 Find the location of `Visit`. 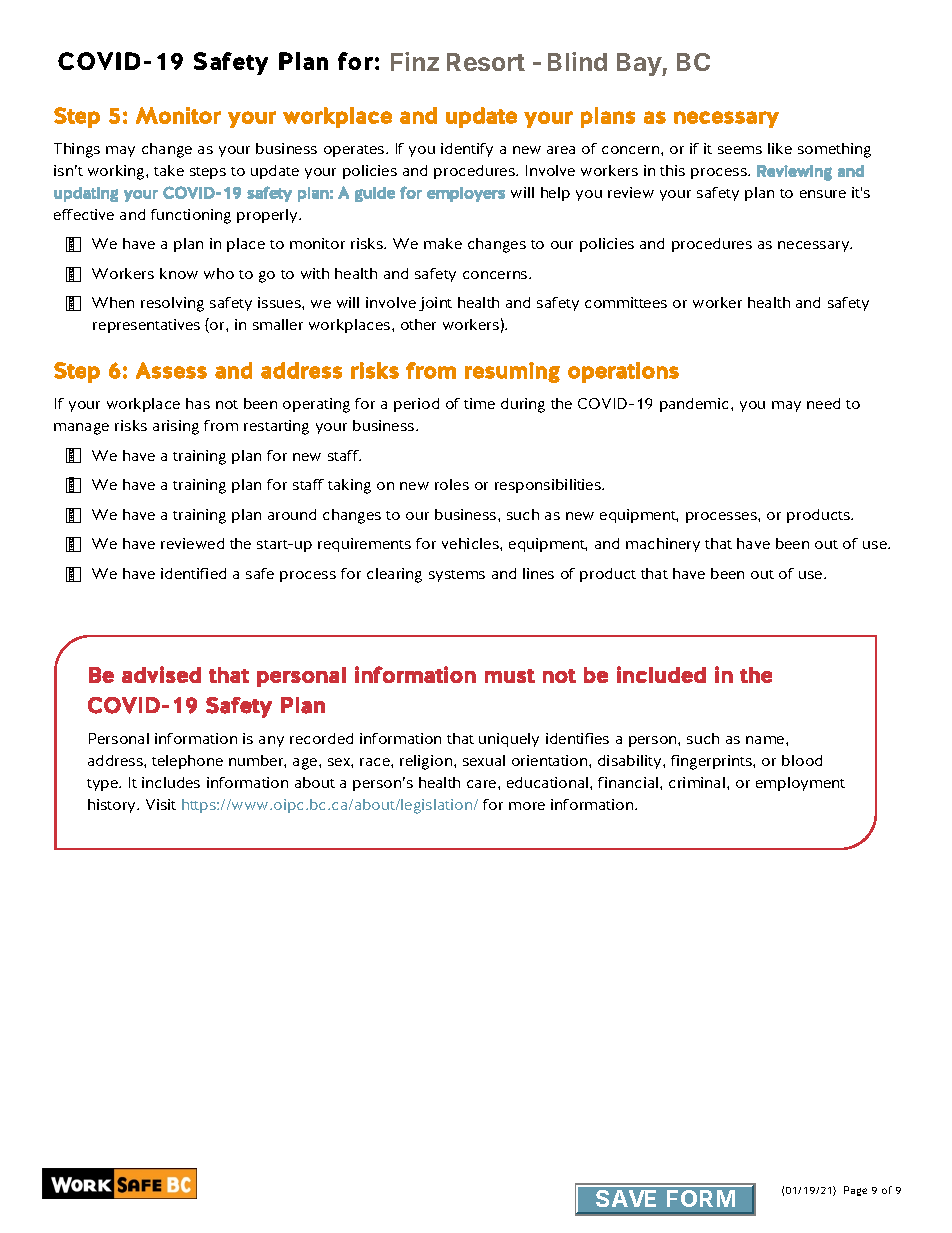

Visit is located at coordinates (161, 804).
